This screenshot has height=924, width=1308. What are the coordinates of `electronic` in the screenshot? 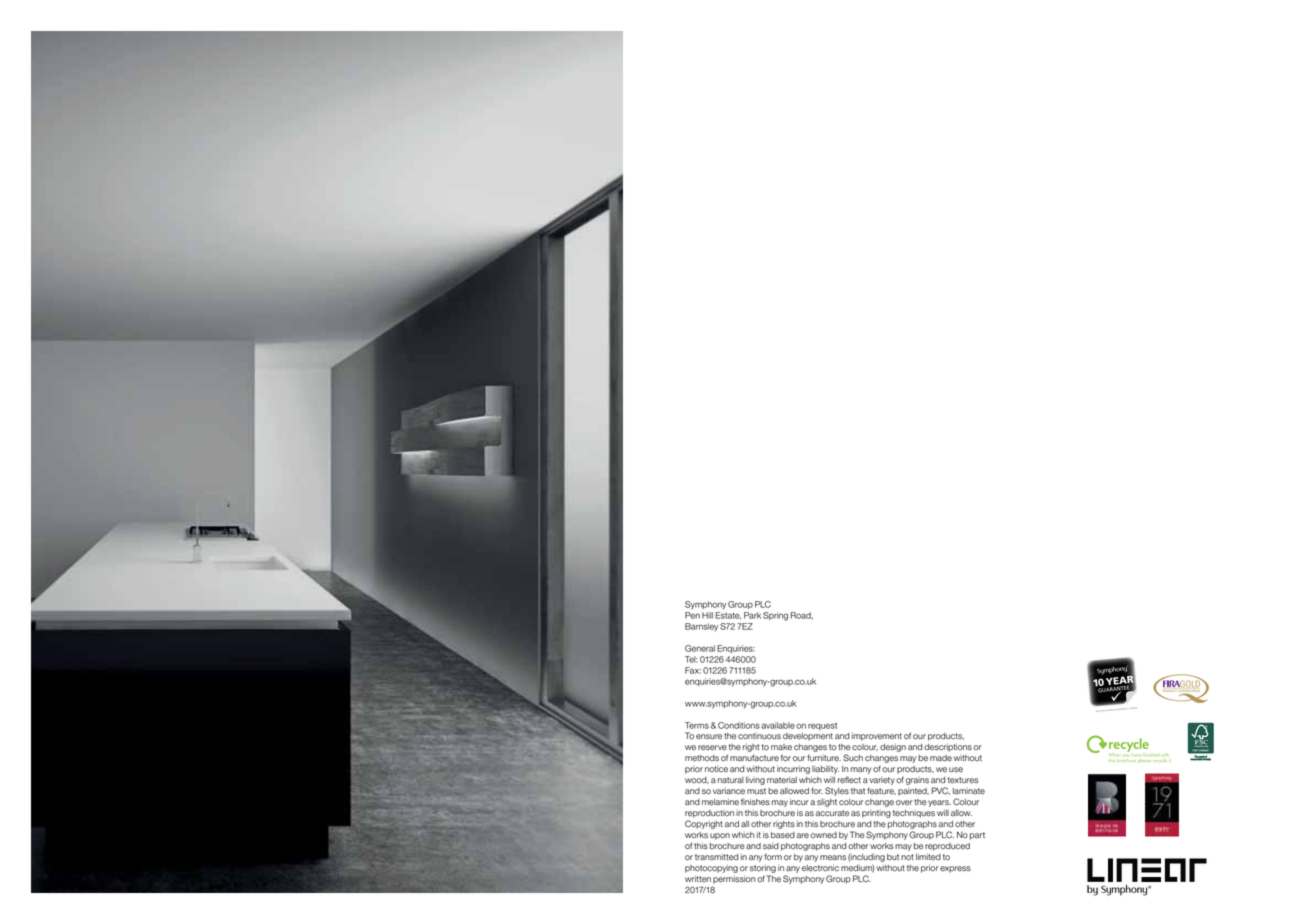 It's located at (820, 868).
